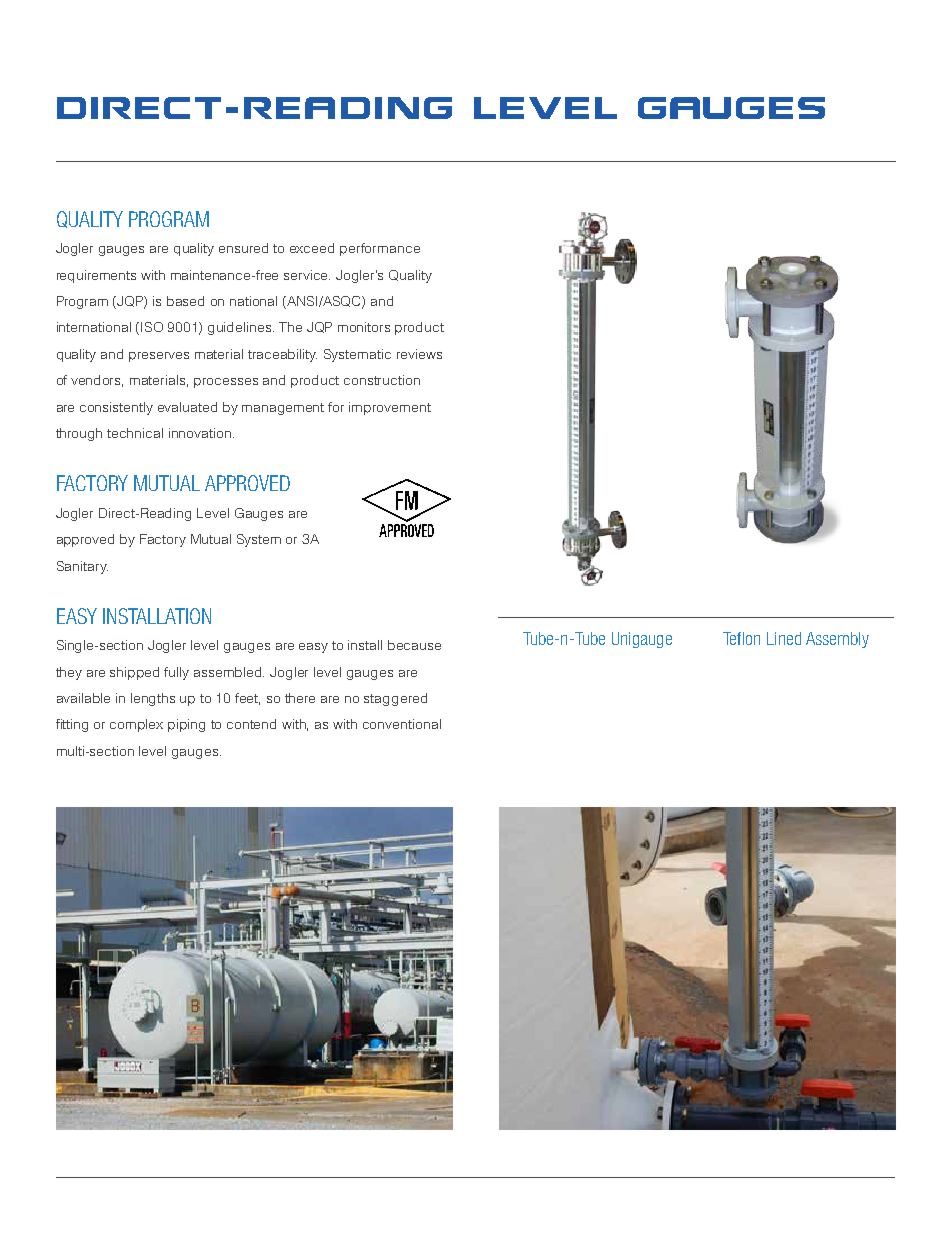 The image size is (952, 1233). Describe the element at coordinates (741, 638) in the screenshot. I see `Teflon` at that location.
